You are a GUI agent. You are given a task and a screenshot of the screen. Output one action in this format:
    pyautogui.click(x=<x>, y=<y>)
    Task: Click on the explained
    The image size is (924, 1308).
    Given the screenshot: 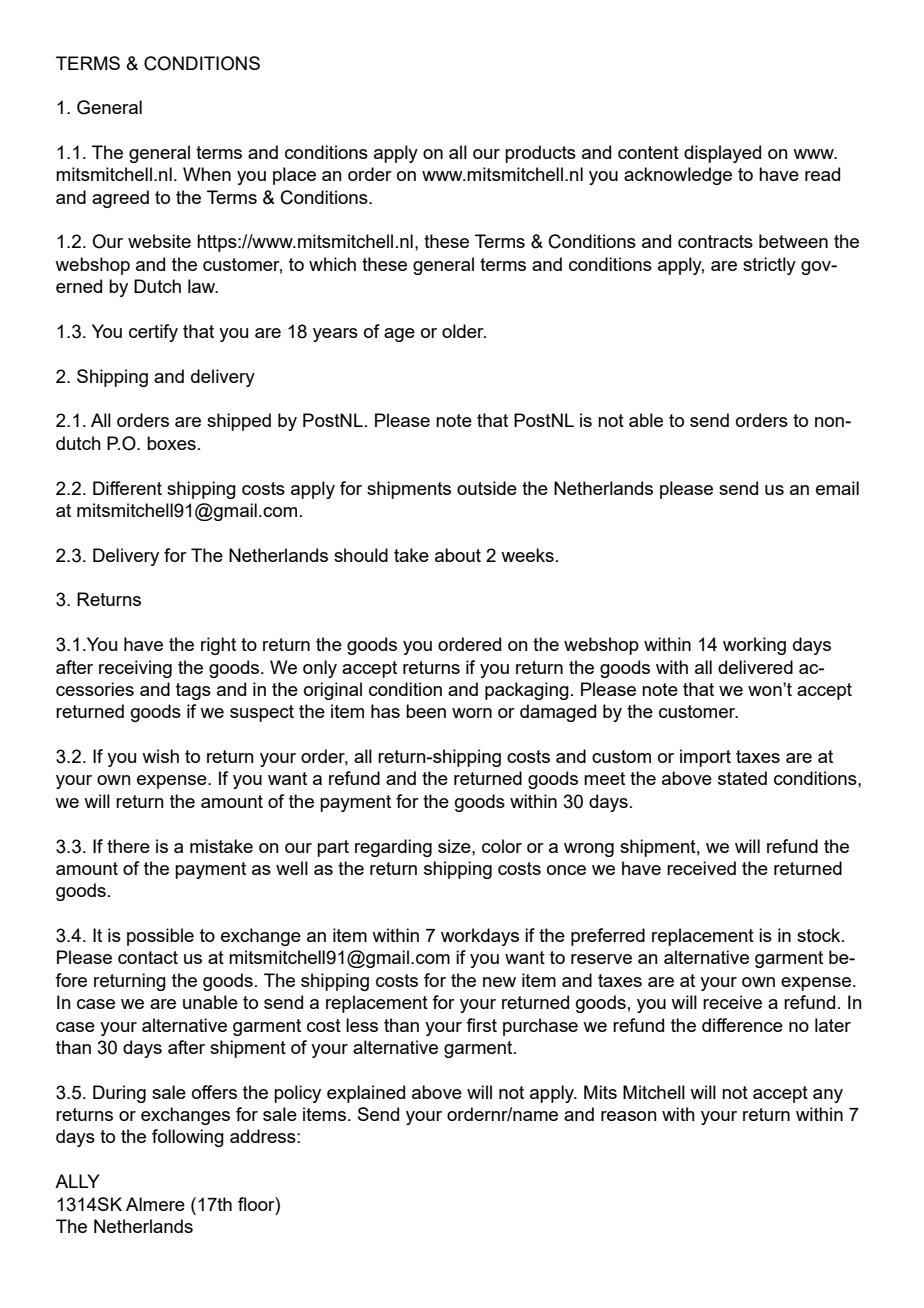 What is the action you would take?
    pyautogui.click(x=366, y=1094)
